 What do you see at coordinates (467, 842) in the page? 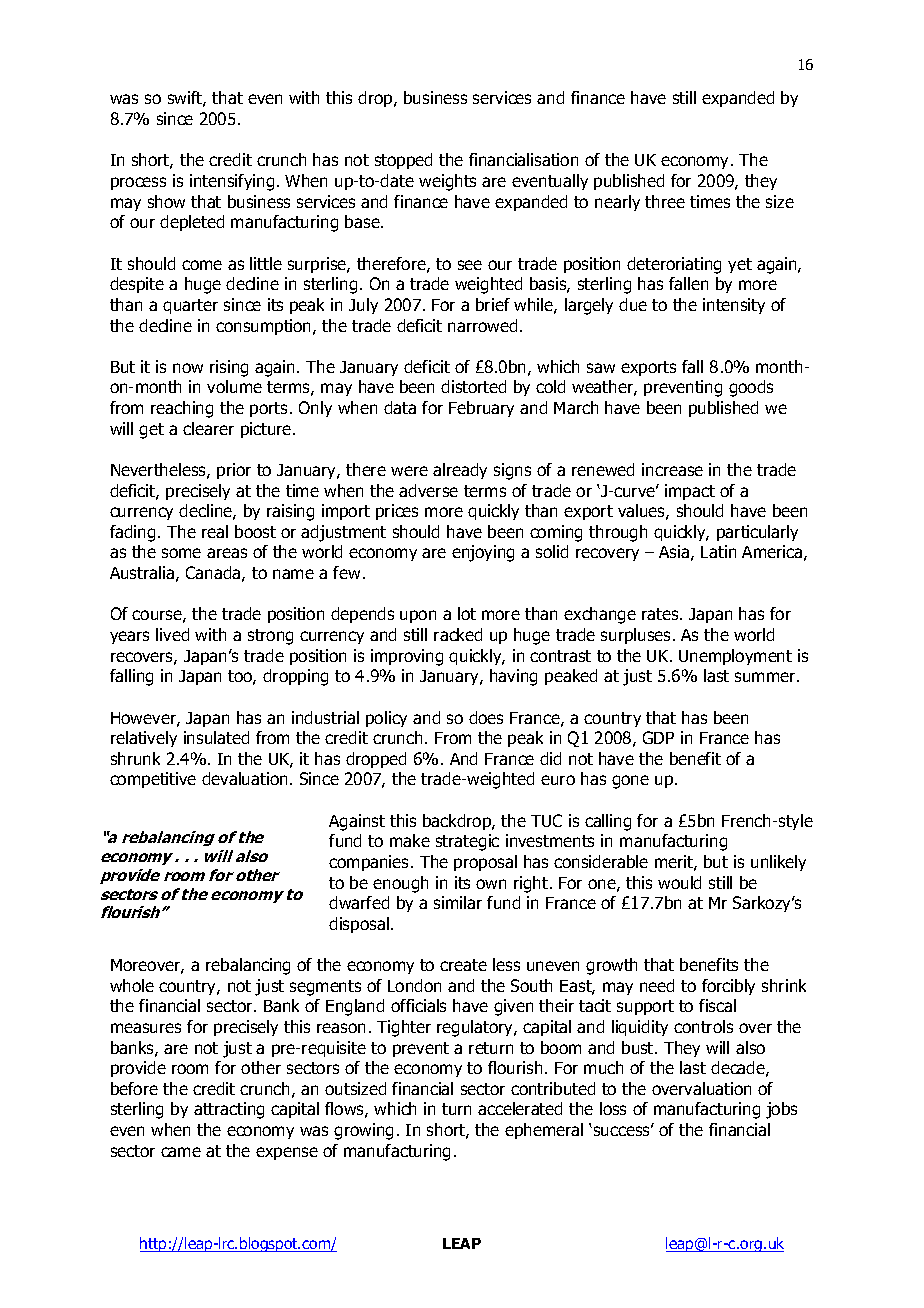
I see `strategic` at bounding box center [467, 842].
